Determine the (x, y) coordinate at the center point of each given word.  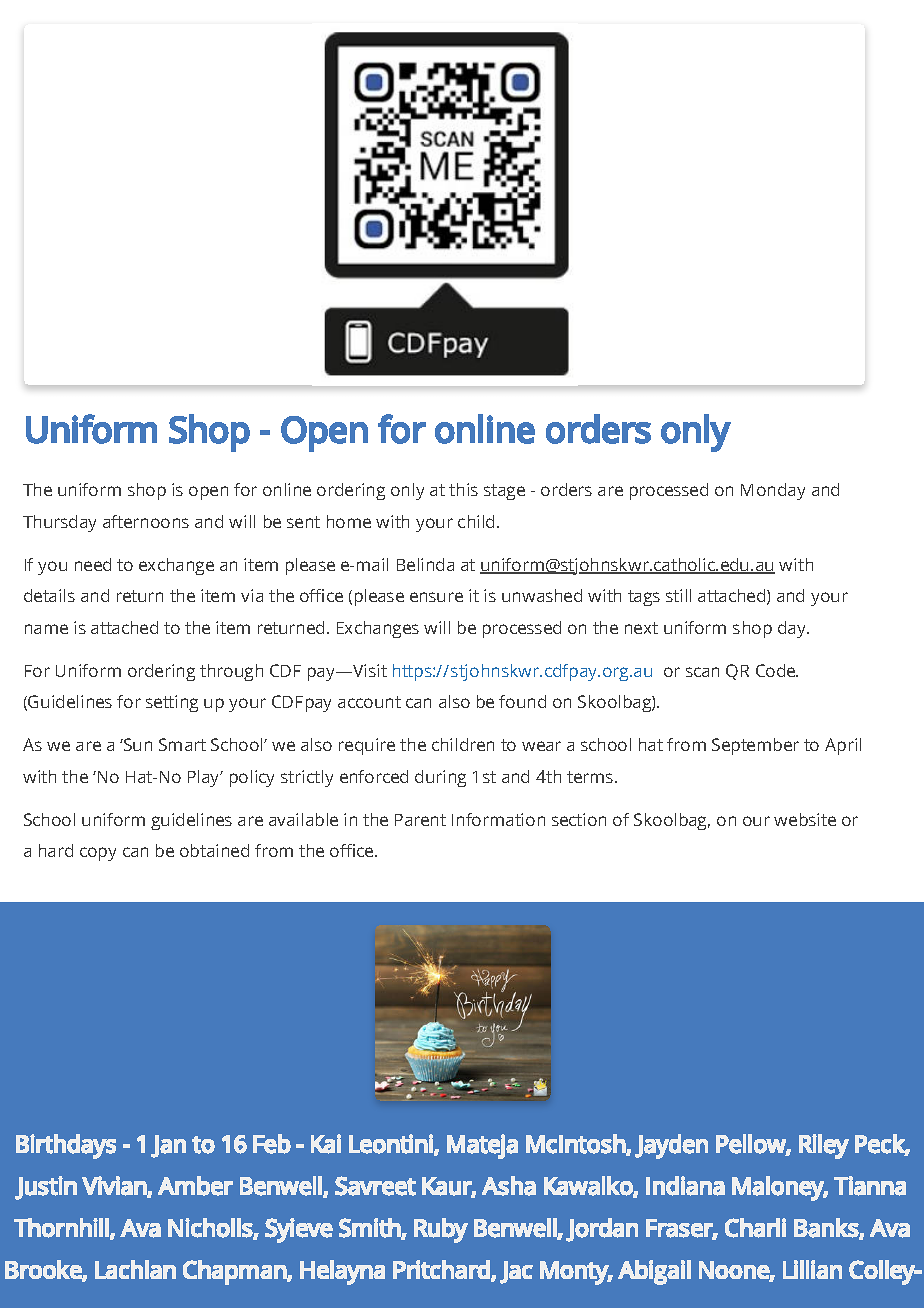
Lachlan (135, 1269)
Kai (326, 1144)
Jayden (671, 1146)
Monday (773, 491)
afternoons (146, 521)
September (755, 746)
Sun (137, 744)
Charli (755, 1228)
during (440, 778)
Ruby (441, 1230)
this (463, 489)
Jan (168, 1146)
